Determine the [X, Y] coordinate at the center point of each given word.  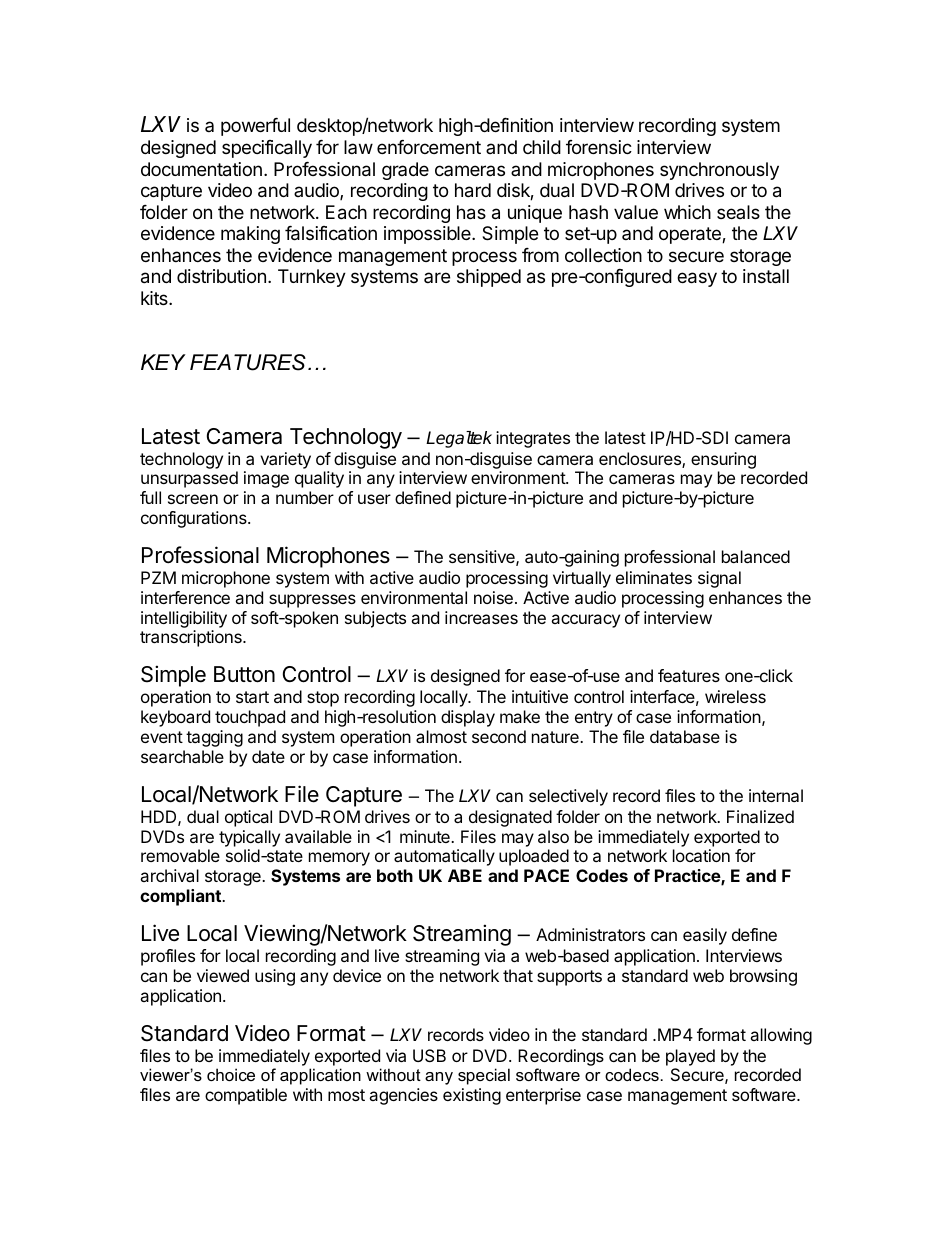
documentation [201, 169]
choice [231, 1074]
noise [493, 597]
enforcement [429, 147]
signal [719, 579]
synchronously [719, 171]
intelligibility [184, 619]
